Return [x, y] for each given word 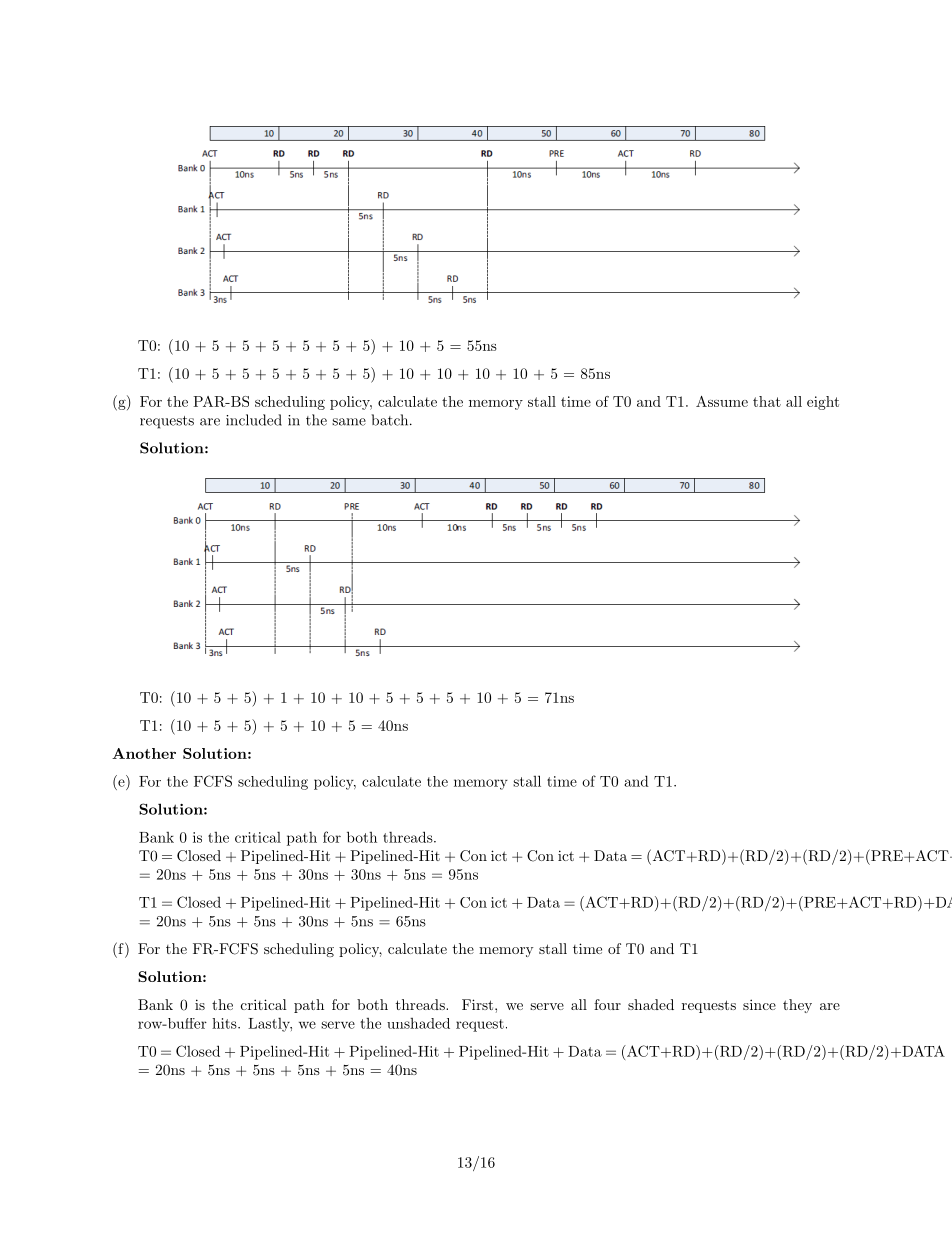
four [607, 1004]
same [349, 422]
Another [144, 753]
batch [389, 420]
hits [225, 1023]
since [759, 1004]
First [477, 1004]
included [254, 420]
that [767, 401]
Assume [722, 401]
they [797, 1006]
